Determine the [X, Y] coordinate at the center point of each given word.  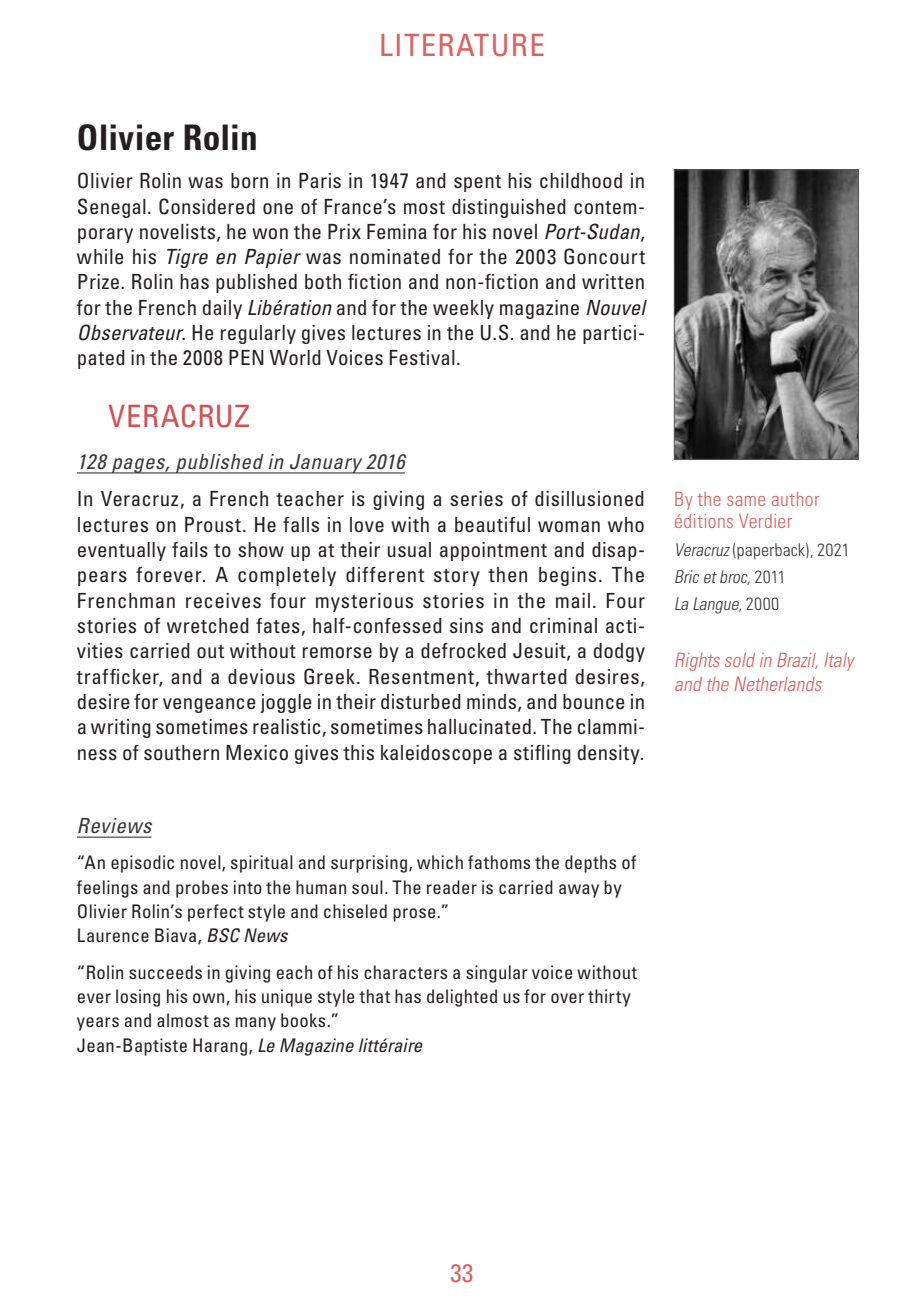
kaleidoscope [436, 754]
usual [409, 549]
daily [222, 309]
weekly [463, 309]
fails [190, 549]
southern [181, 752]
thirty [609, 998]
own [210, 999]
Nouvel [616, 307]
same [746, 501]
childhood [581, 180]
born [249, 180]
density [609, 754]
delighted [462, 998]
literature [462, 45]
